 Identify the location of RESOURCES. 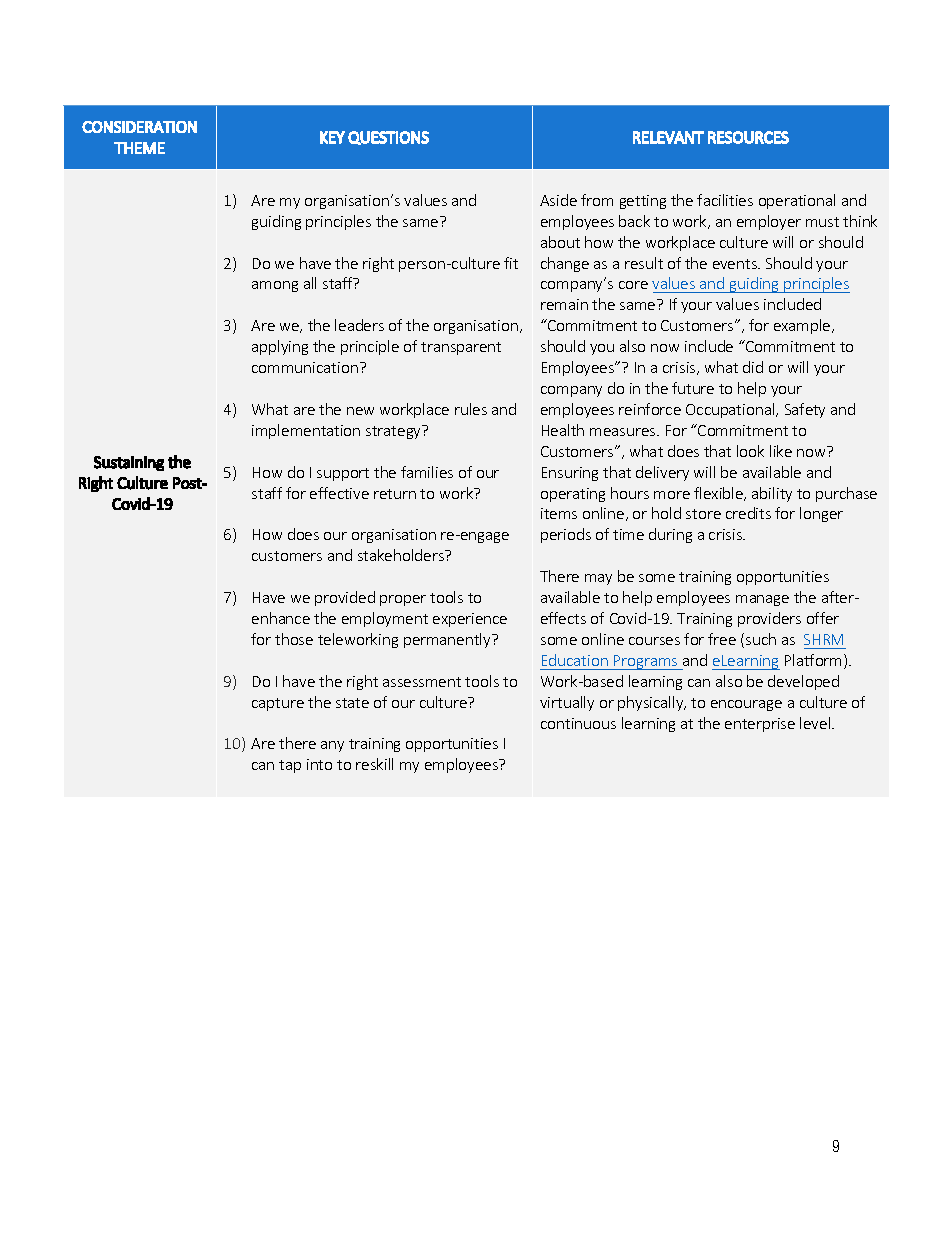
(748, 137).
